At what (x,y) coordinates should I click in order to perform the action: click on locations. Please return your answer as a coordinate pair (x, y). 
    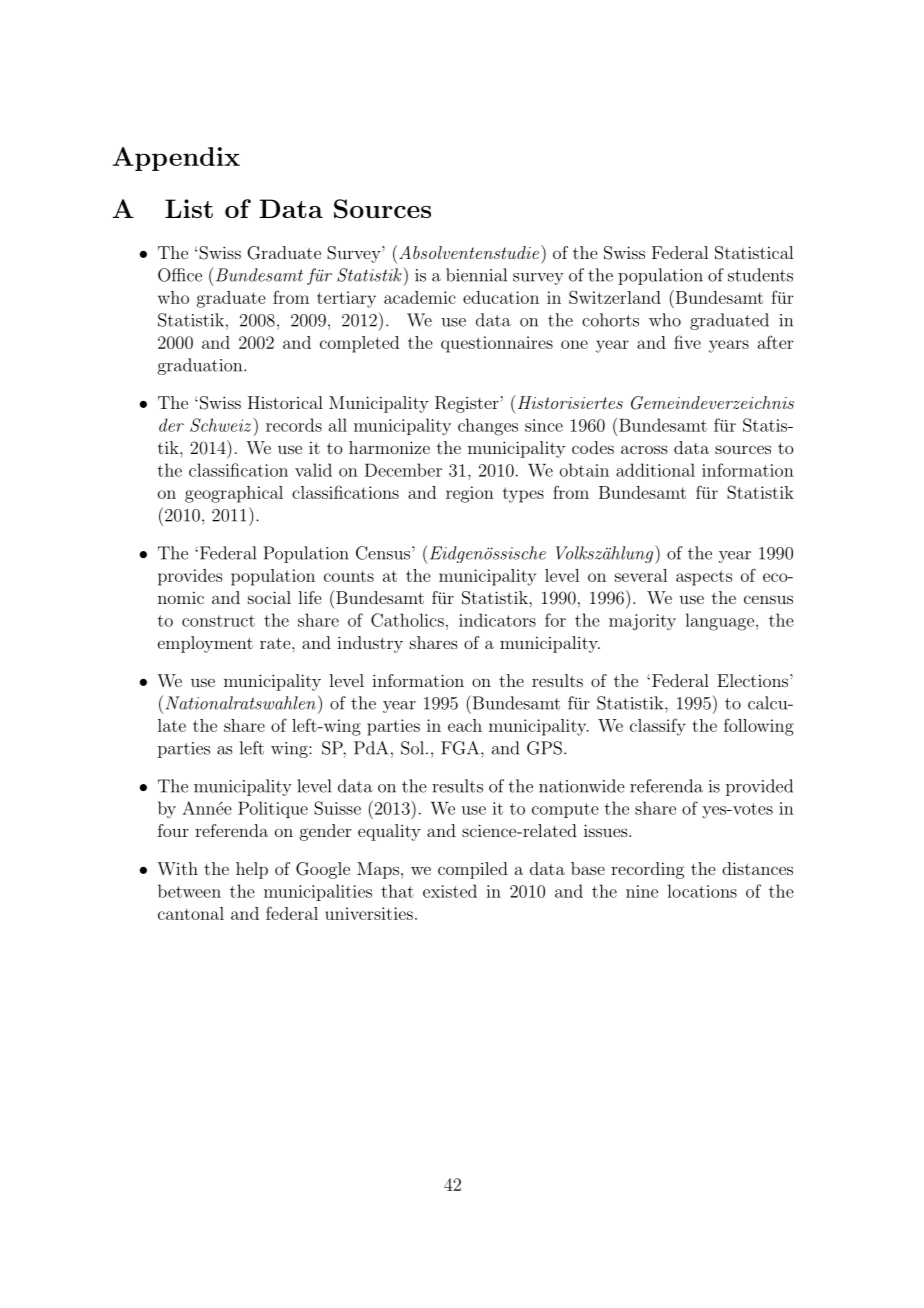
    Looking at the image, I should click on (702, 891).
